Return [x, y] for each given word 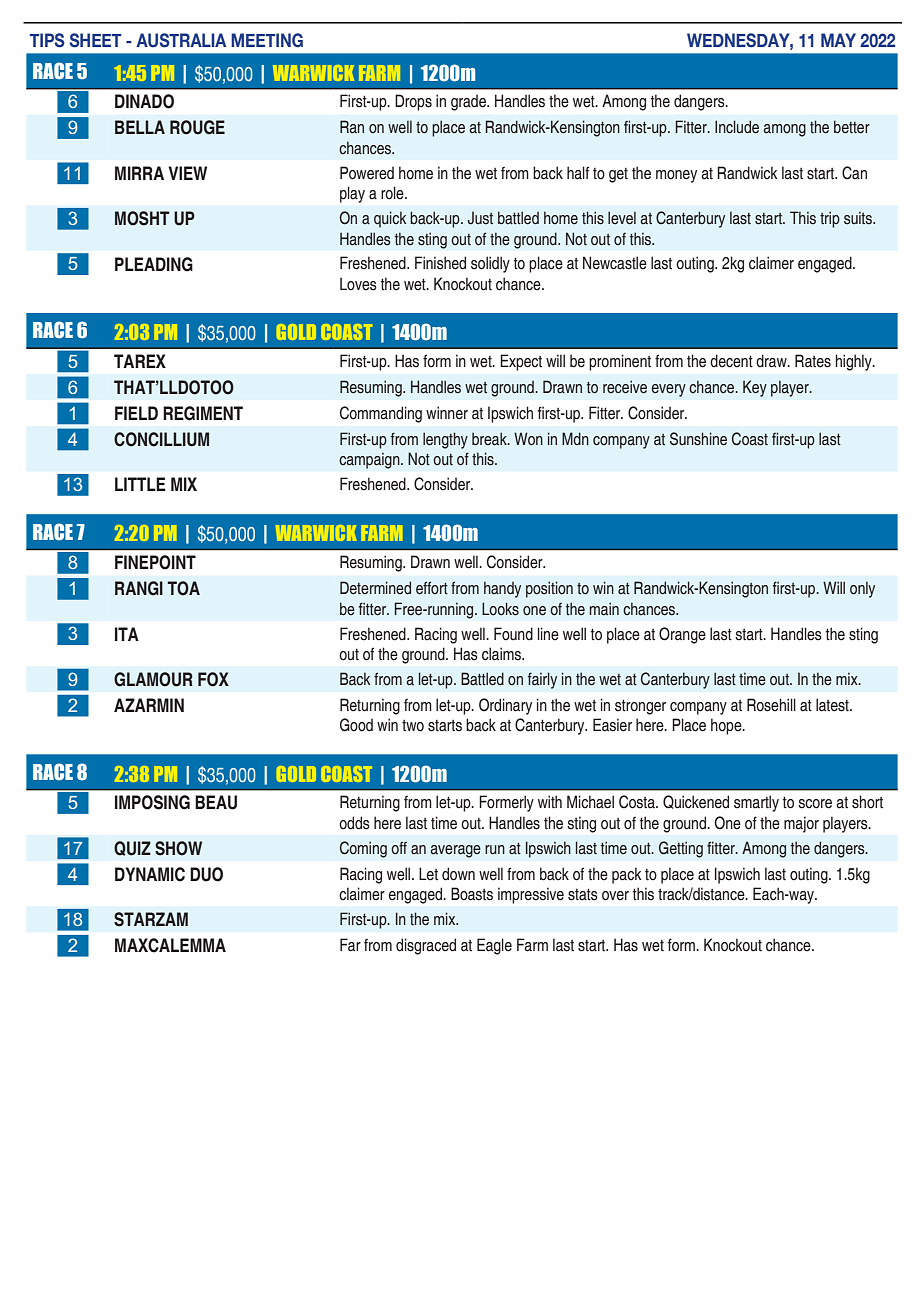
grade [469, 103]
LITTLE [140, 484]
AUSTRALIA [181, 40]
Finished [440, 263]
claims [503, 654]
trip [830, 219]
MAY [838, 40]
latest [833, 705]
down [458, 874]
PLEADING [154, 264]
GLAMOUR [153, 679]
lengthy [445, 440]
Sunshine [698, 439]
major [801, 825]
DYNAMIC [150, 874]
